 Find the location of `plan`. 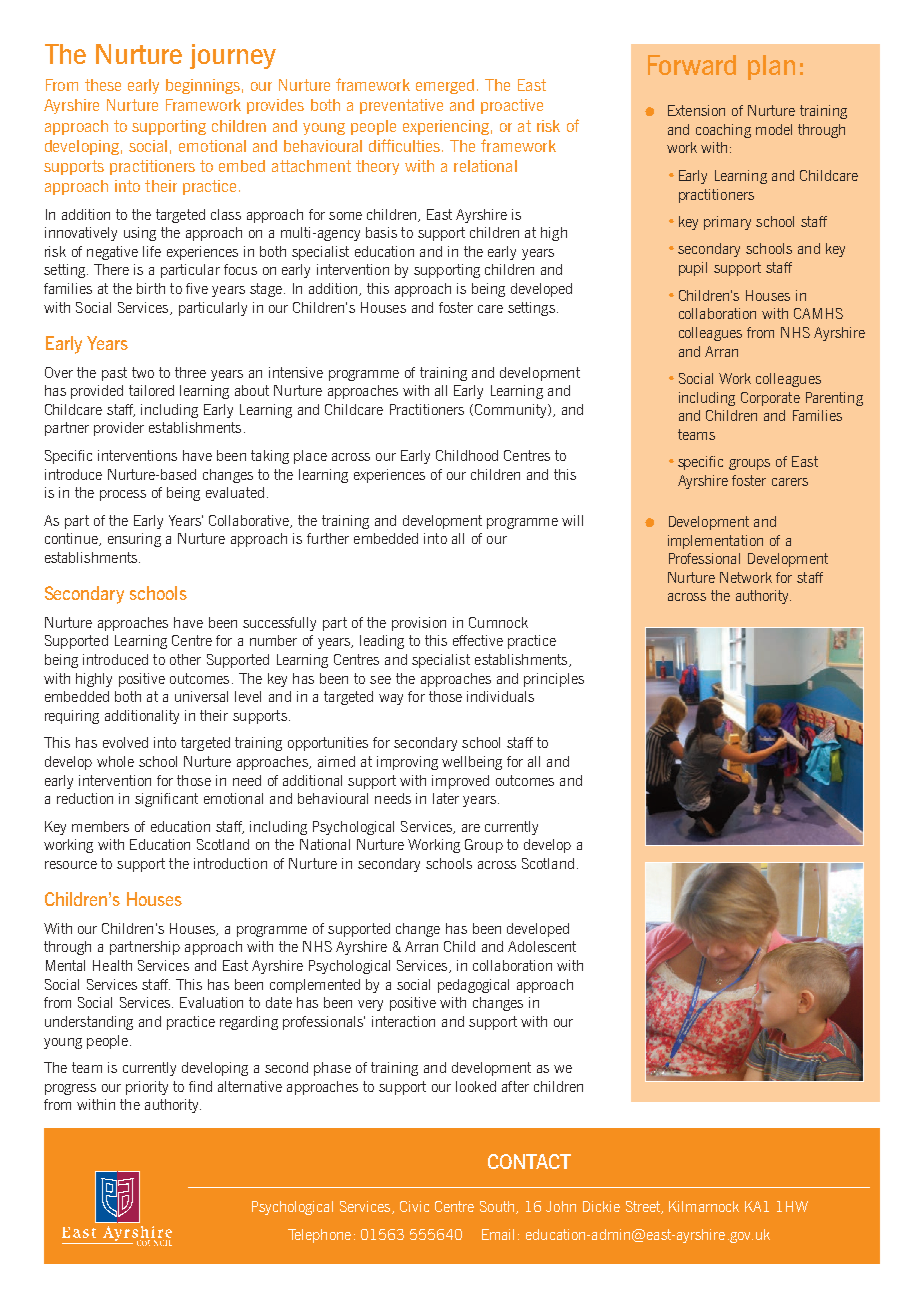

plan is located at coordinates (771, 67).
